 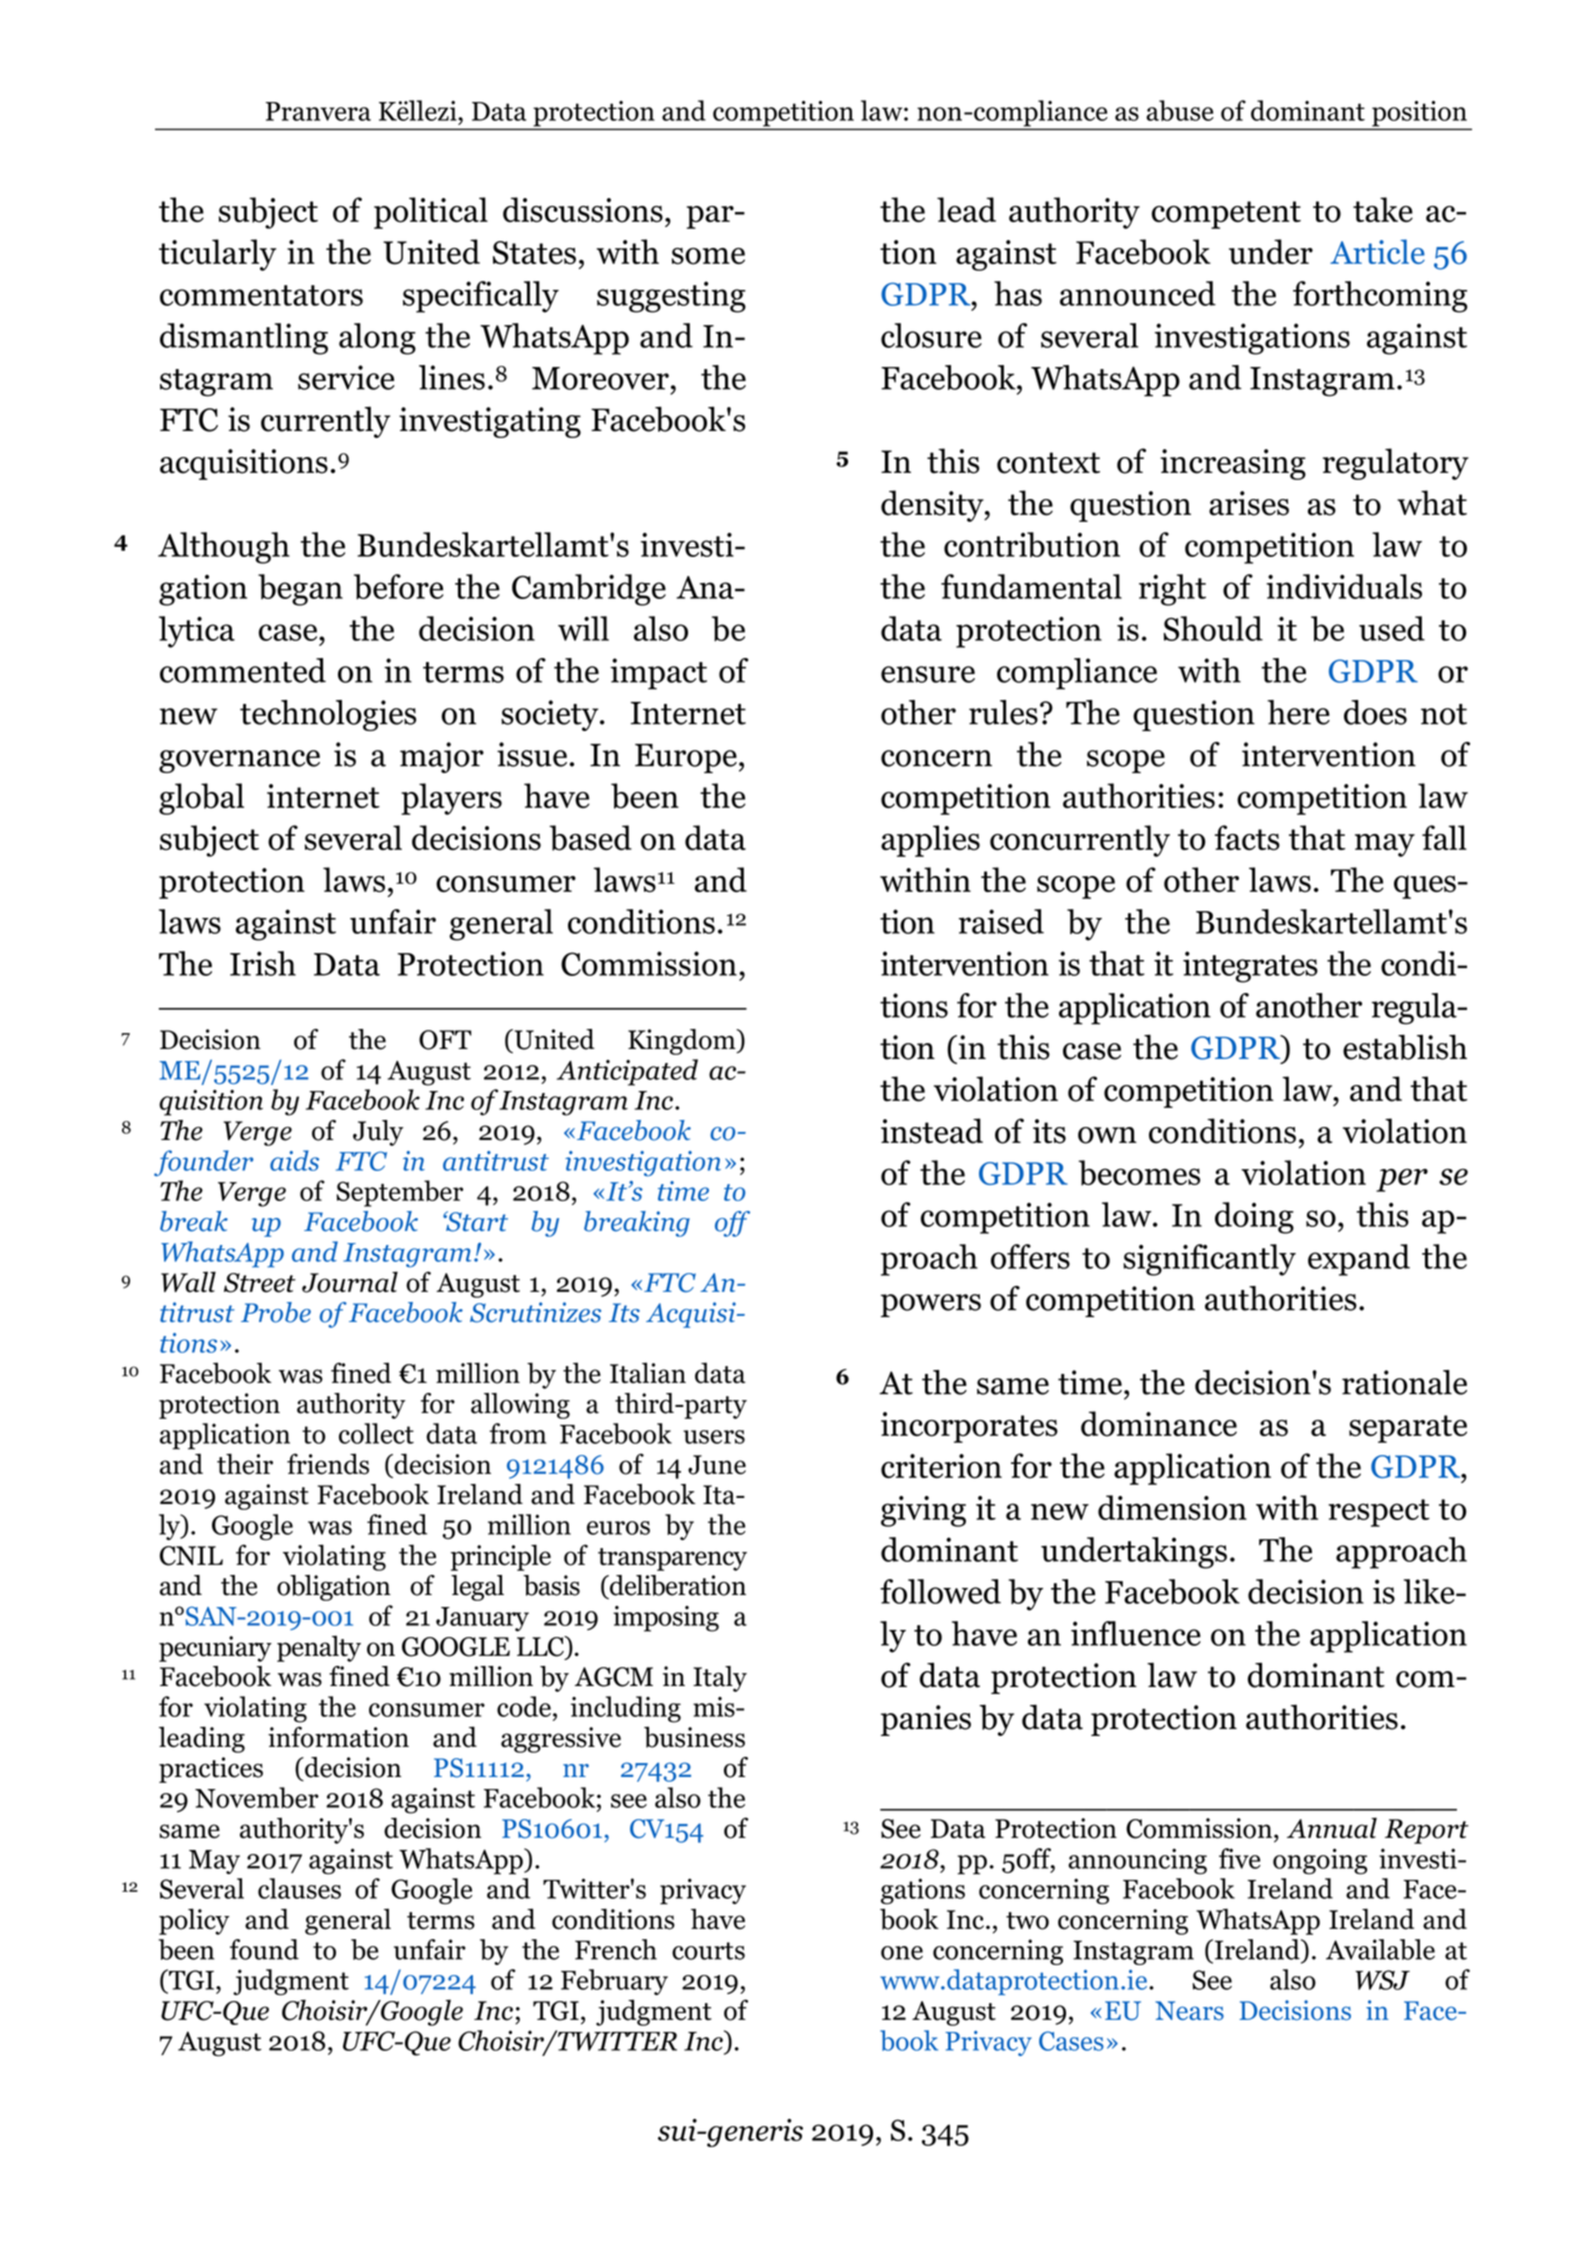 What do you see at coordinates (1226, 215) in the page?
I see `competent` at bounding box center [1226, 215].
